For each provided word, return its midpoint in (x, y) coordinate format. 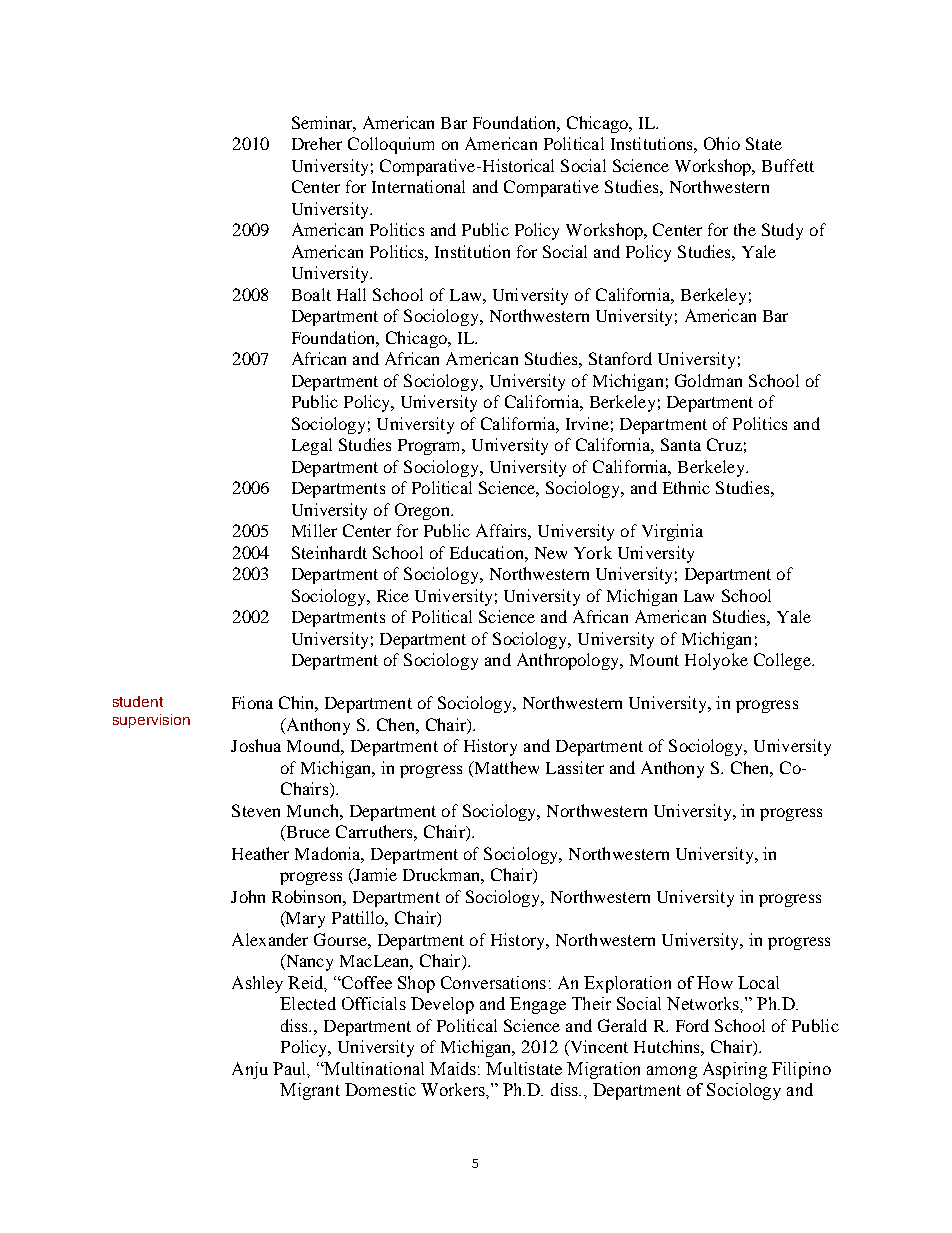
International (418, 186)
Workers (454, 1089)
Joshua (256, 745)
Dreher (317, 143)
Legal (312, 446)
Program (431, 447)
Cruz (724, 444)
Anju (250, 1070)
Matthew (505, 769)
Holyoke (716, 661)
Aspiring (735, 1070)
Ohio (722, 143)
